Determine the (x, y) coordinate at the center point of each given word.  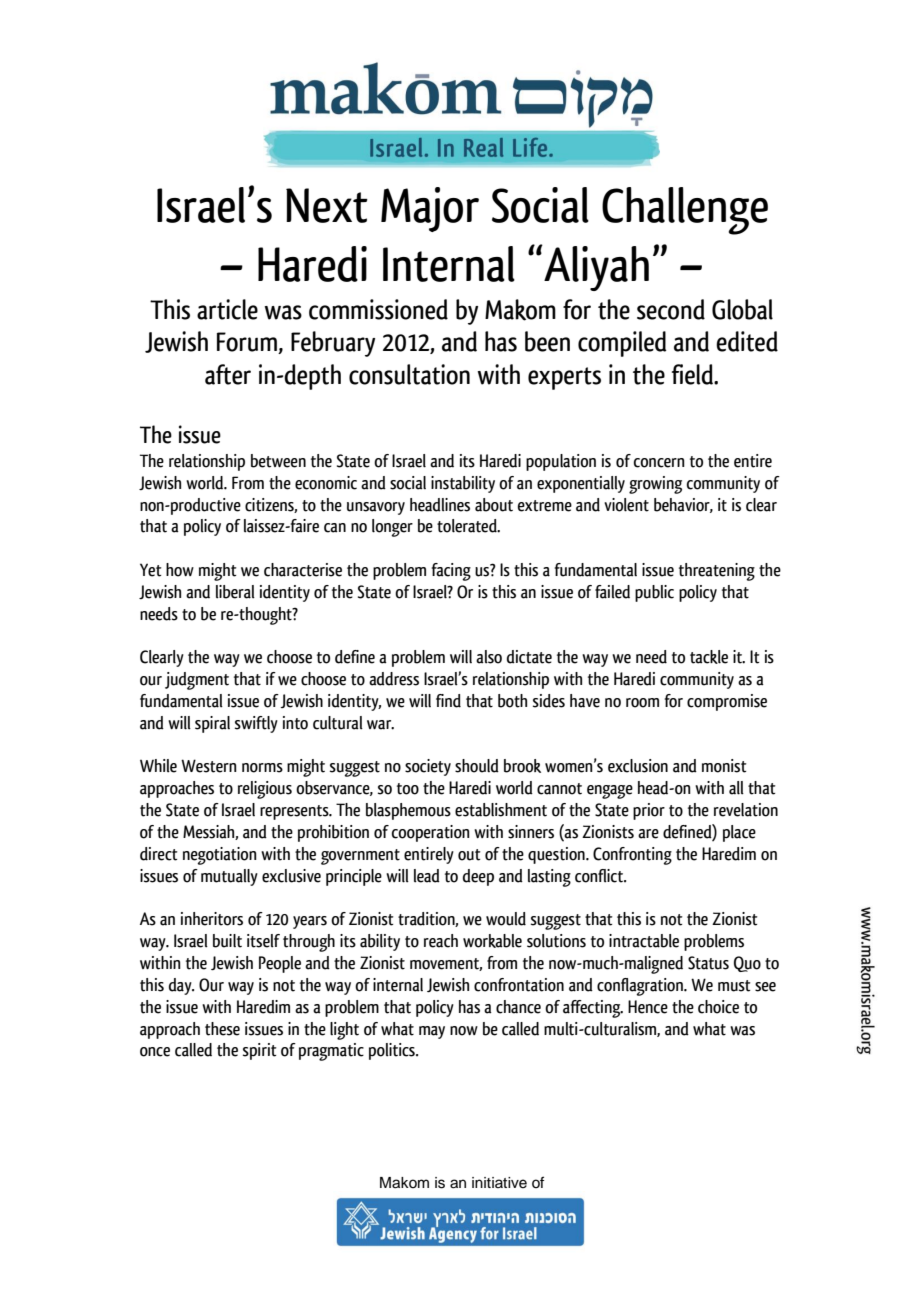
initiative (499, 1183)
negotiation (220, 856)
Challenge (685, 211)
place (739, 833)
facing (451, 572)
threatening (717, 572)
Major (430, 209)
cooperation (431, 833)
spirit (259, 1051)
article (227, 309)
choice (718, 1007)
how (180, 570)
